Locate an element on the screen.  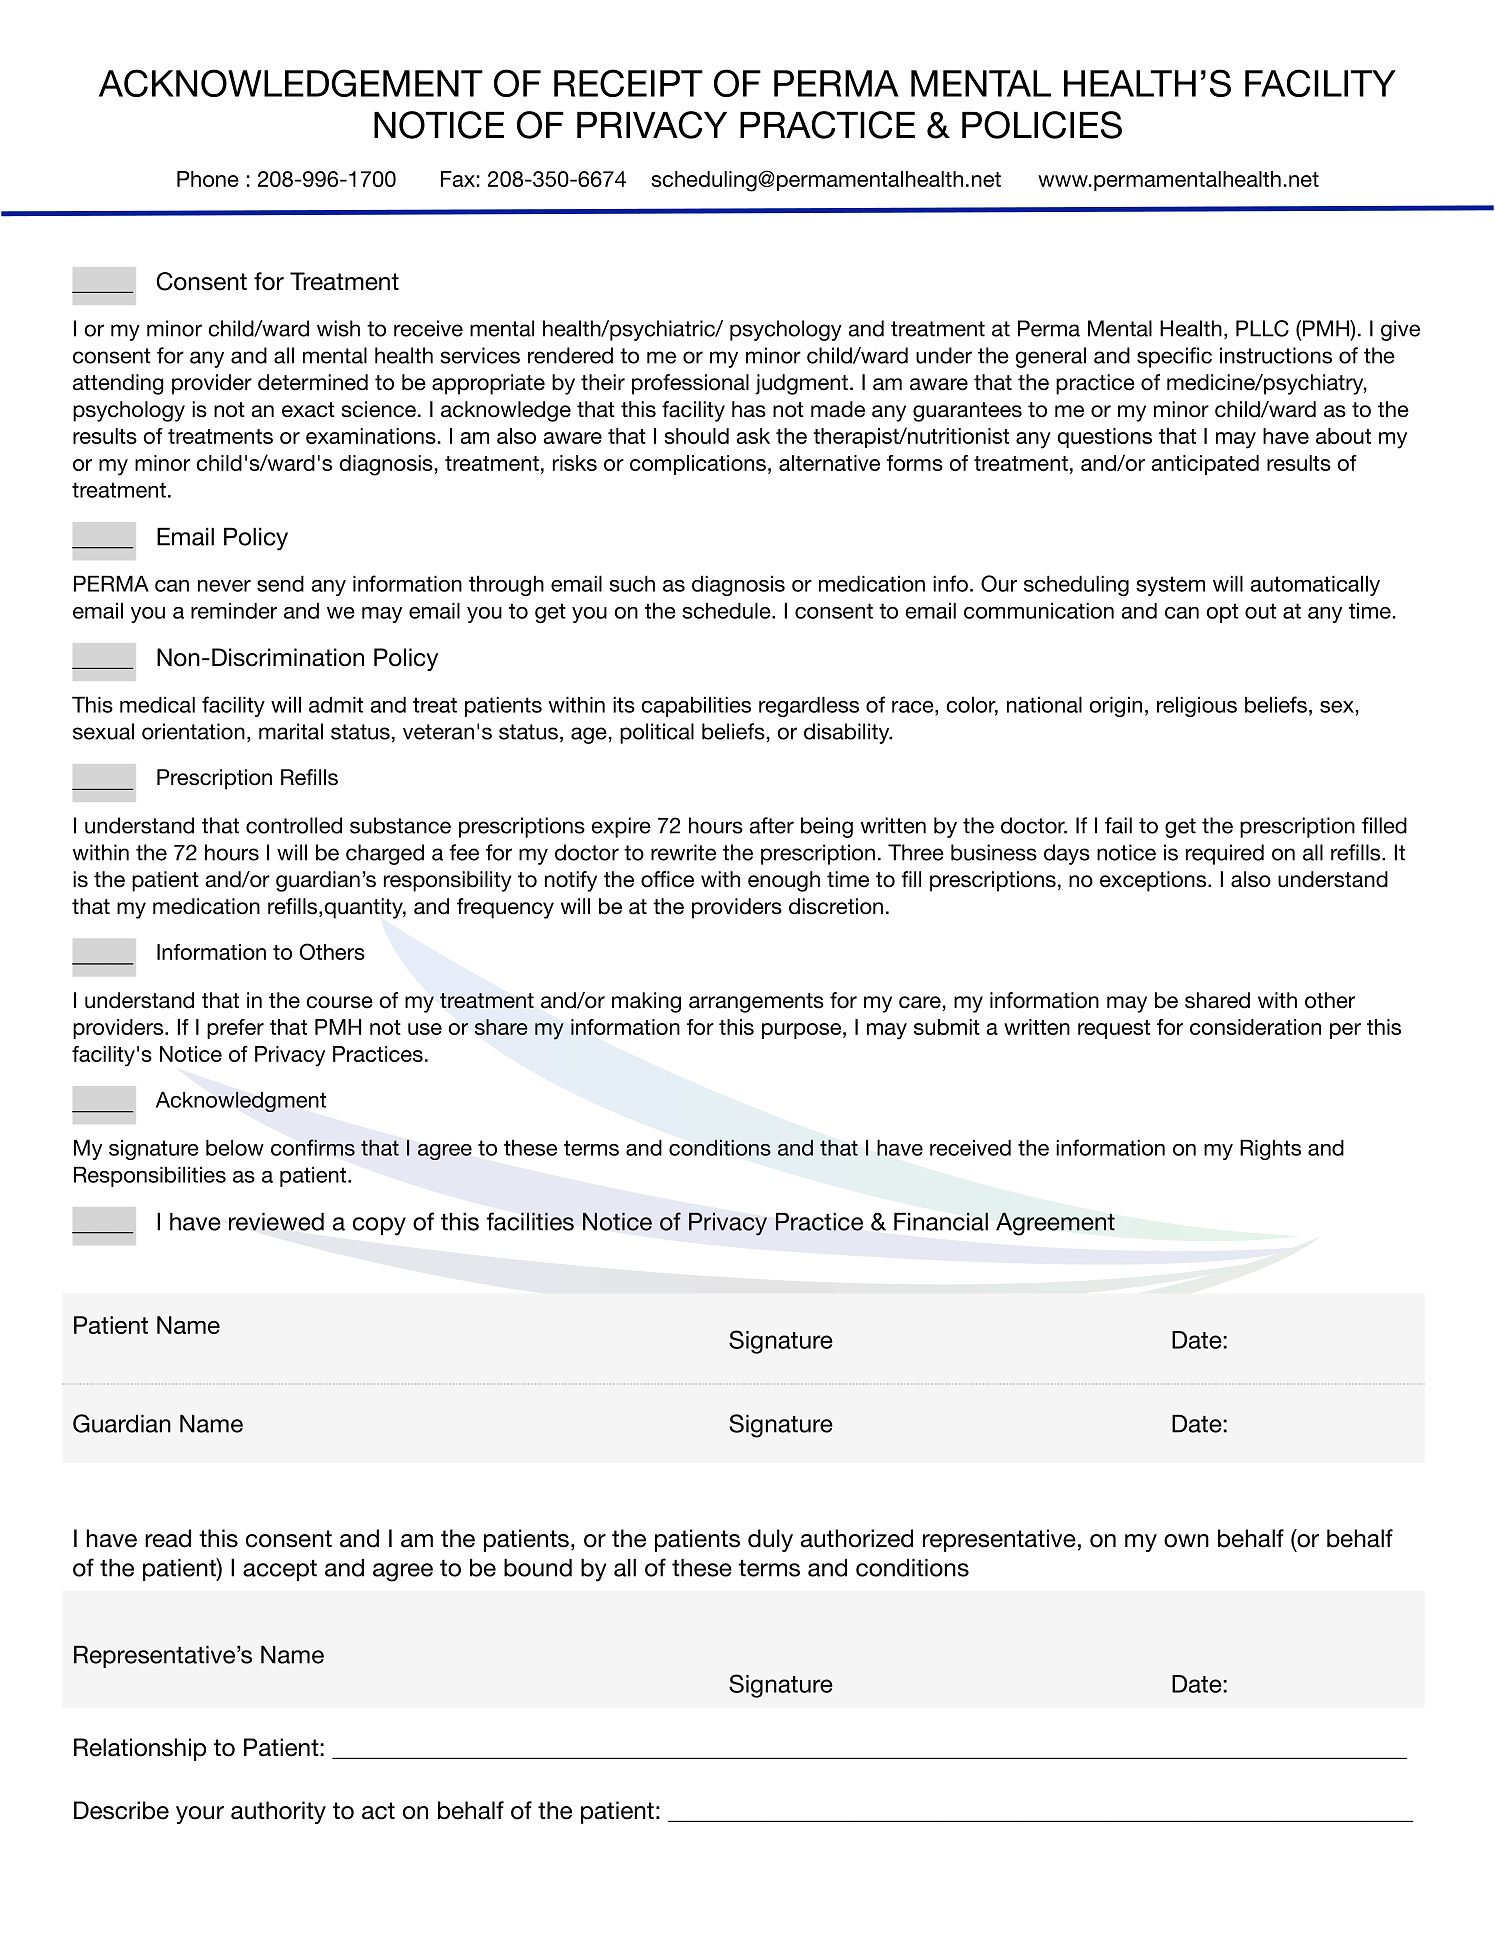
Acknowledgment is located at coordinates (241, 1101).
